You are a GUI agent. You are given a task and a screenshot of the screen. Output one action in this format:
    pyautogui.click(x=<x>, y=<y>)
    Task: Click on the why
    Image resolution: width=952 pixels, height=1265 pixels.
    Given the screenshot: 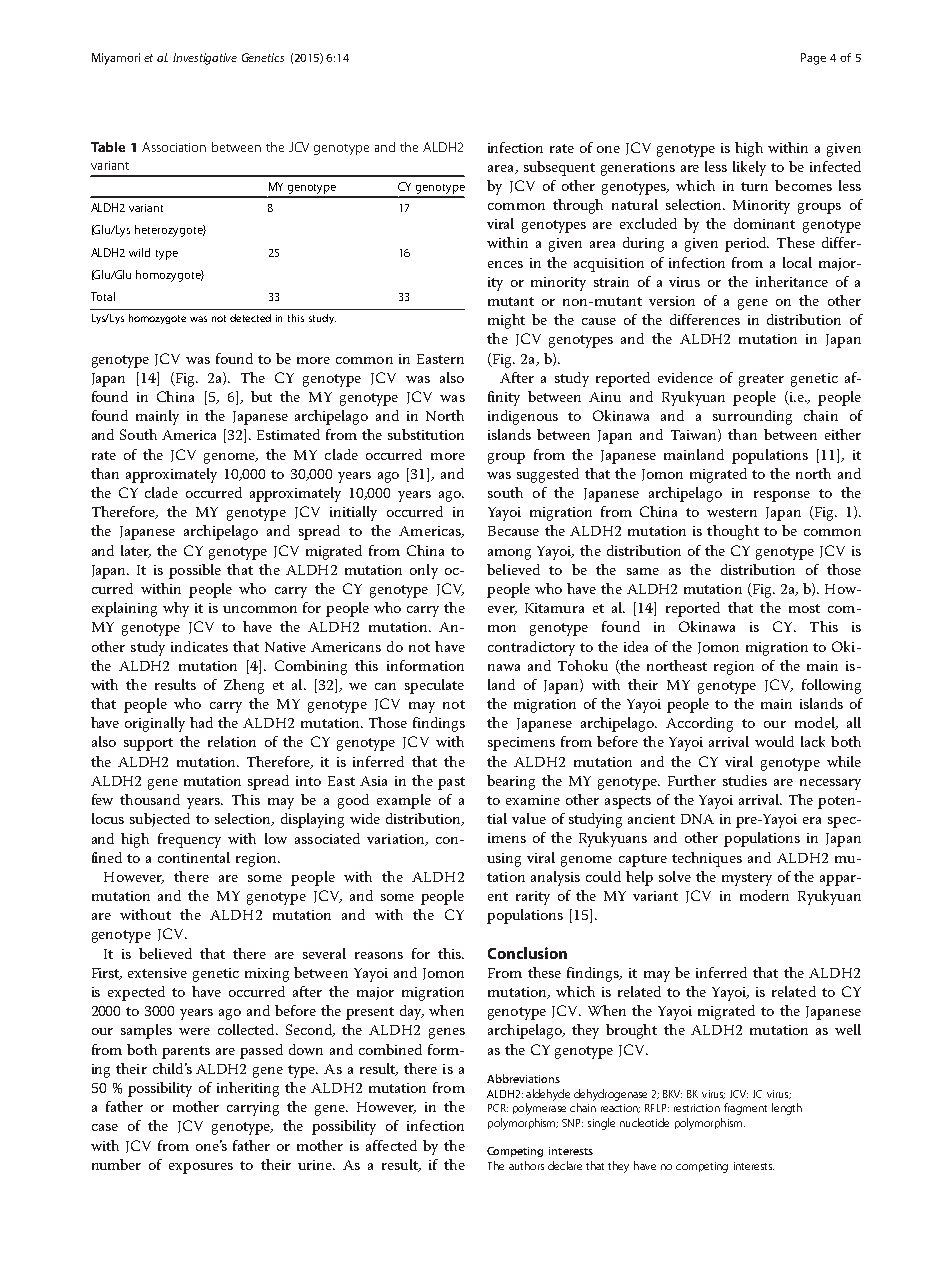 What is the action you would take?
    pyautogui.click(x=176, y=609)
